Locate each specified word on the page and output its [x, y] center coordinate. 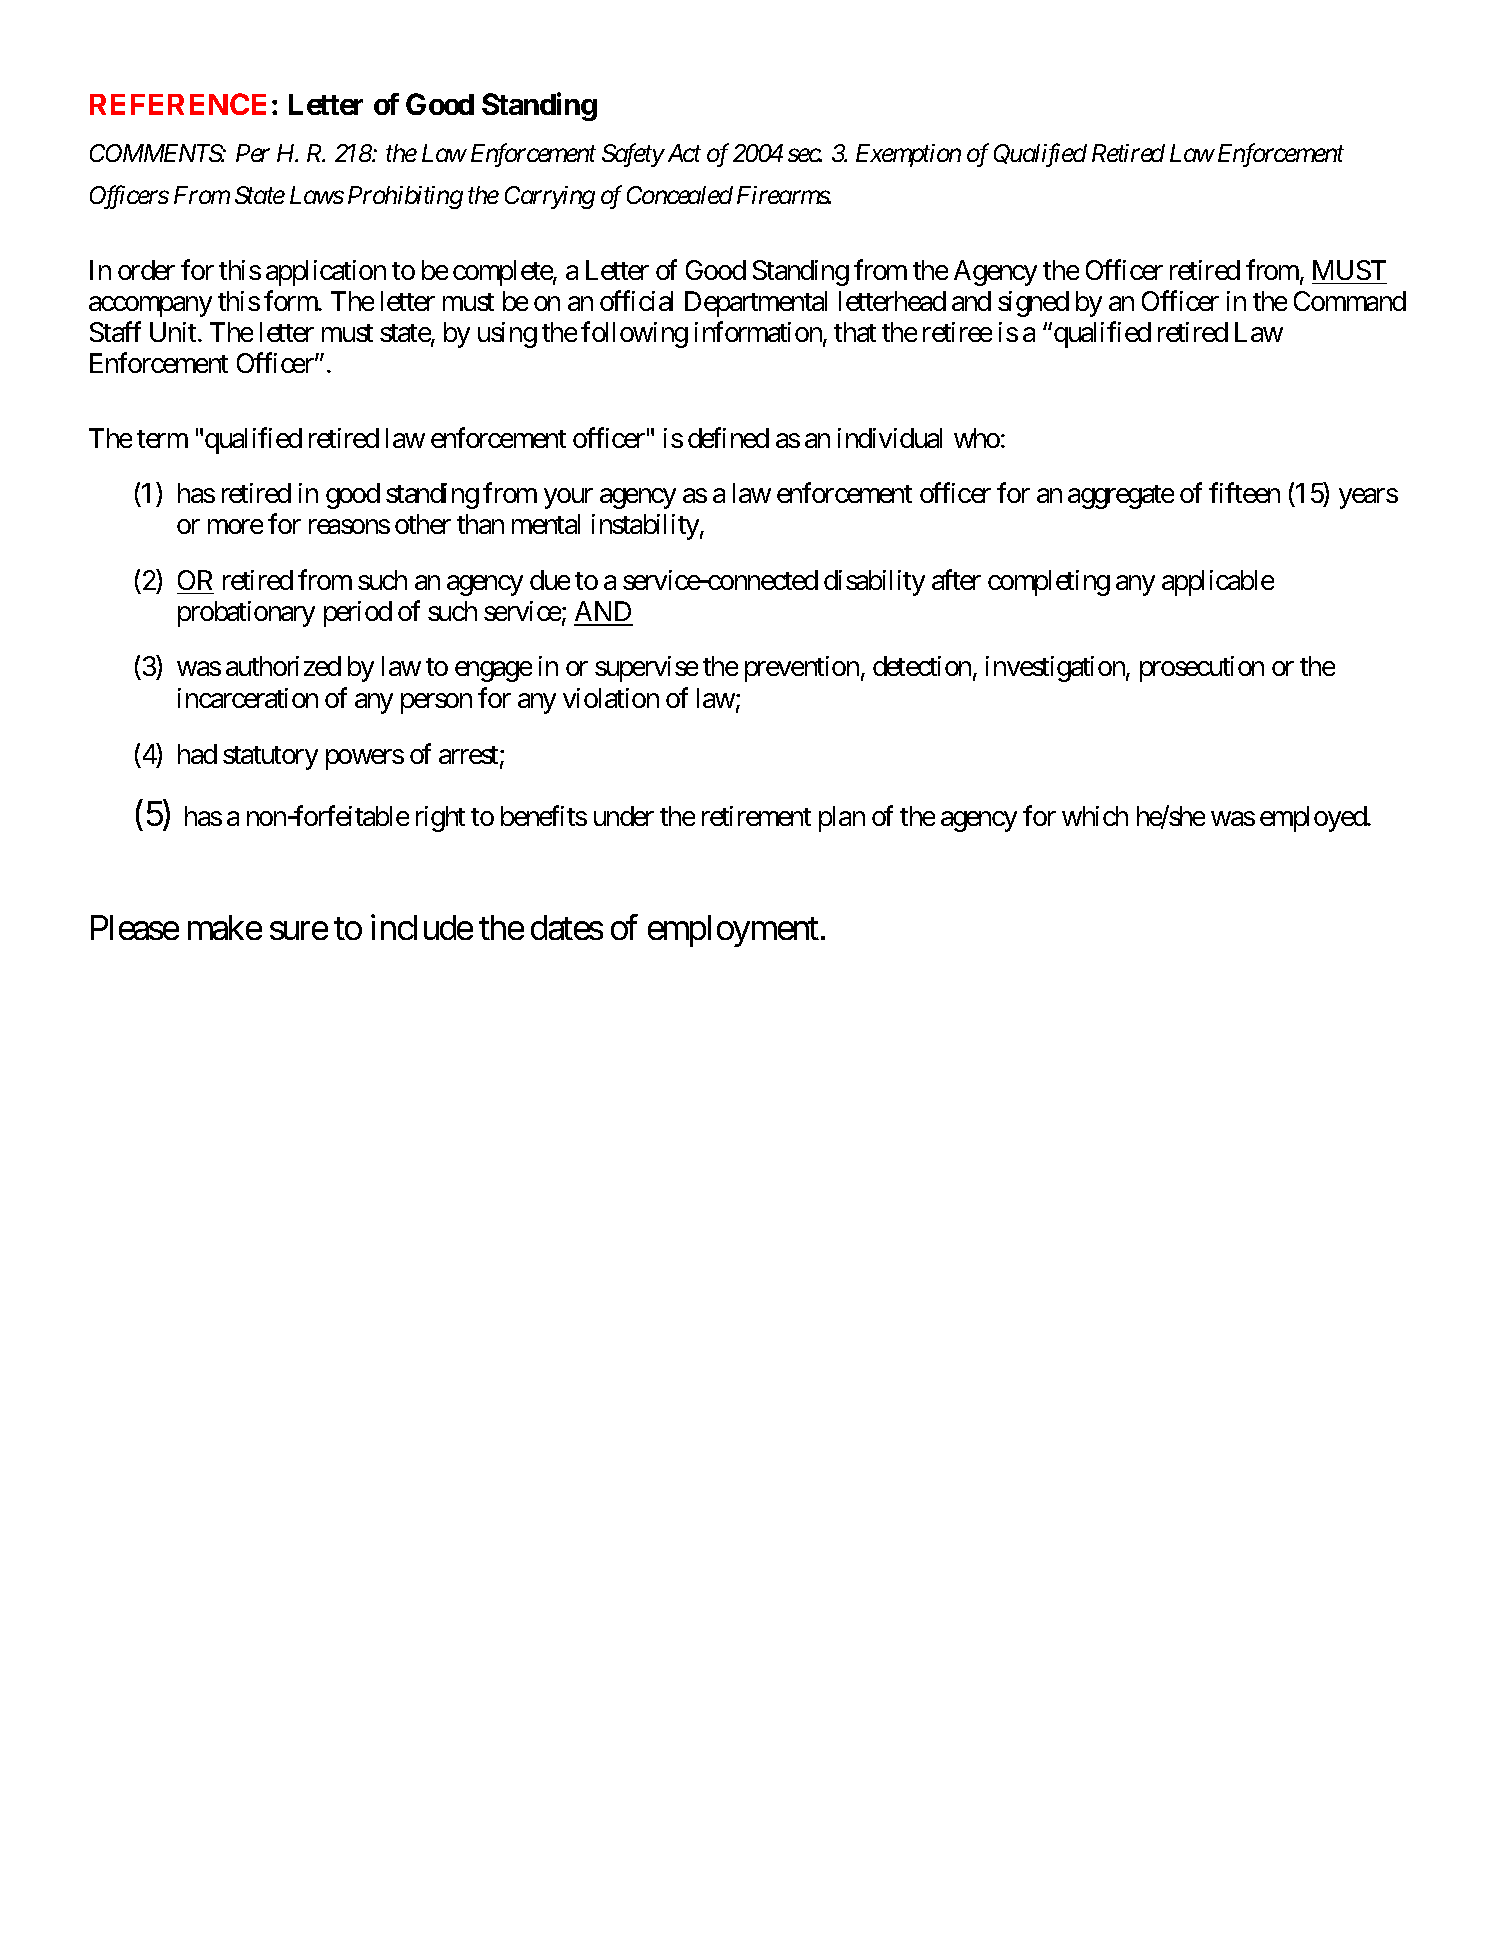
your [568, 499]
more [235, 527]
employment [733, 931]
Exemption [908, 155]
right [440, 819]
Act [684, 153]
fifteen [1244, 493]
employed [1314, 819]
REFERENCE [178, 104]
